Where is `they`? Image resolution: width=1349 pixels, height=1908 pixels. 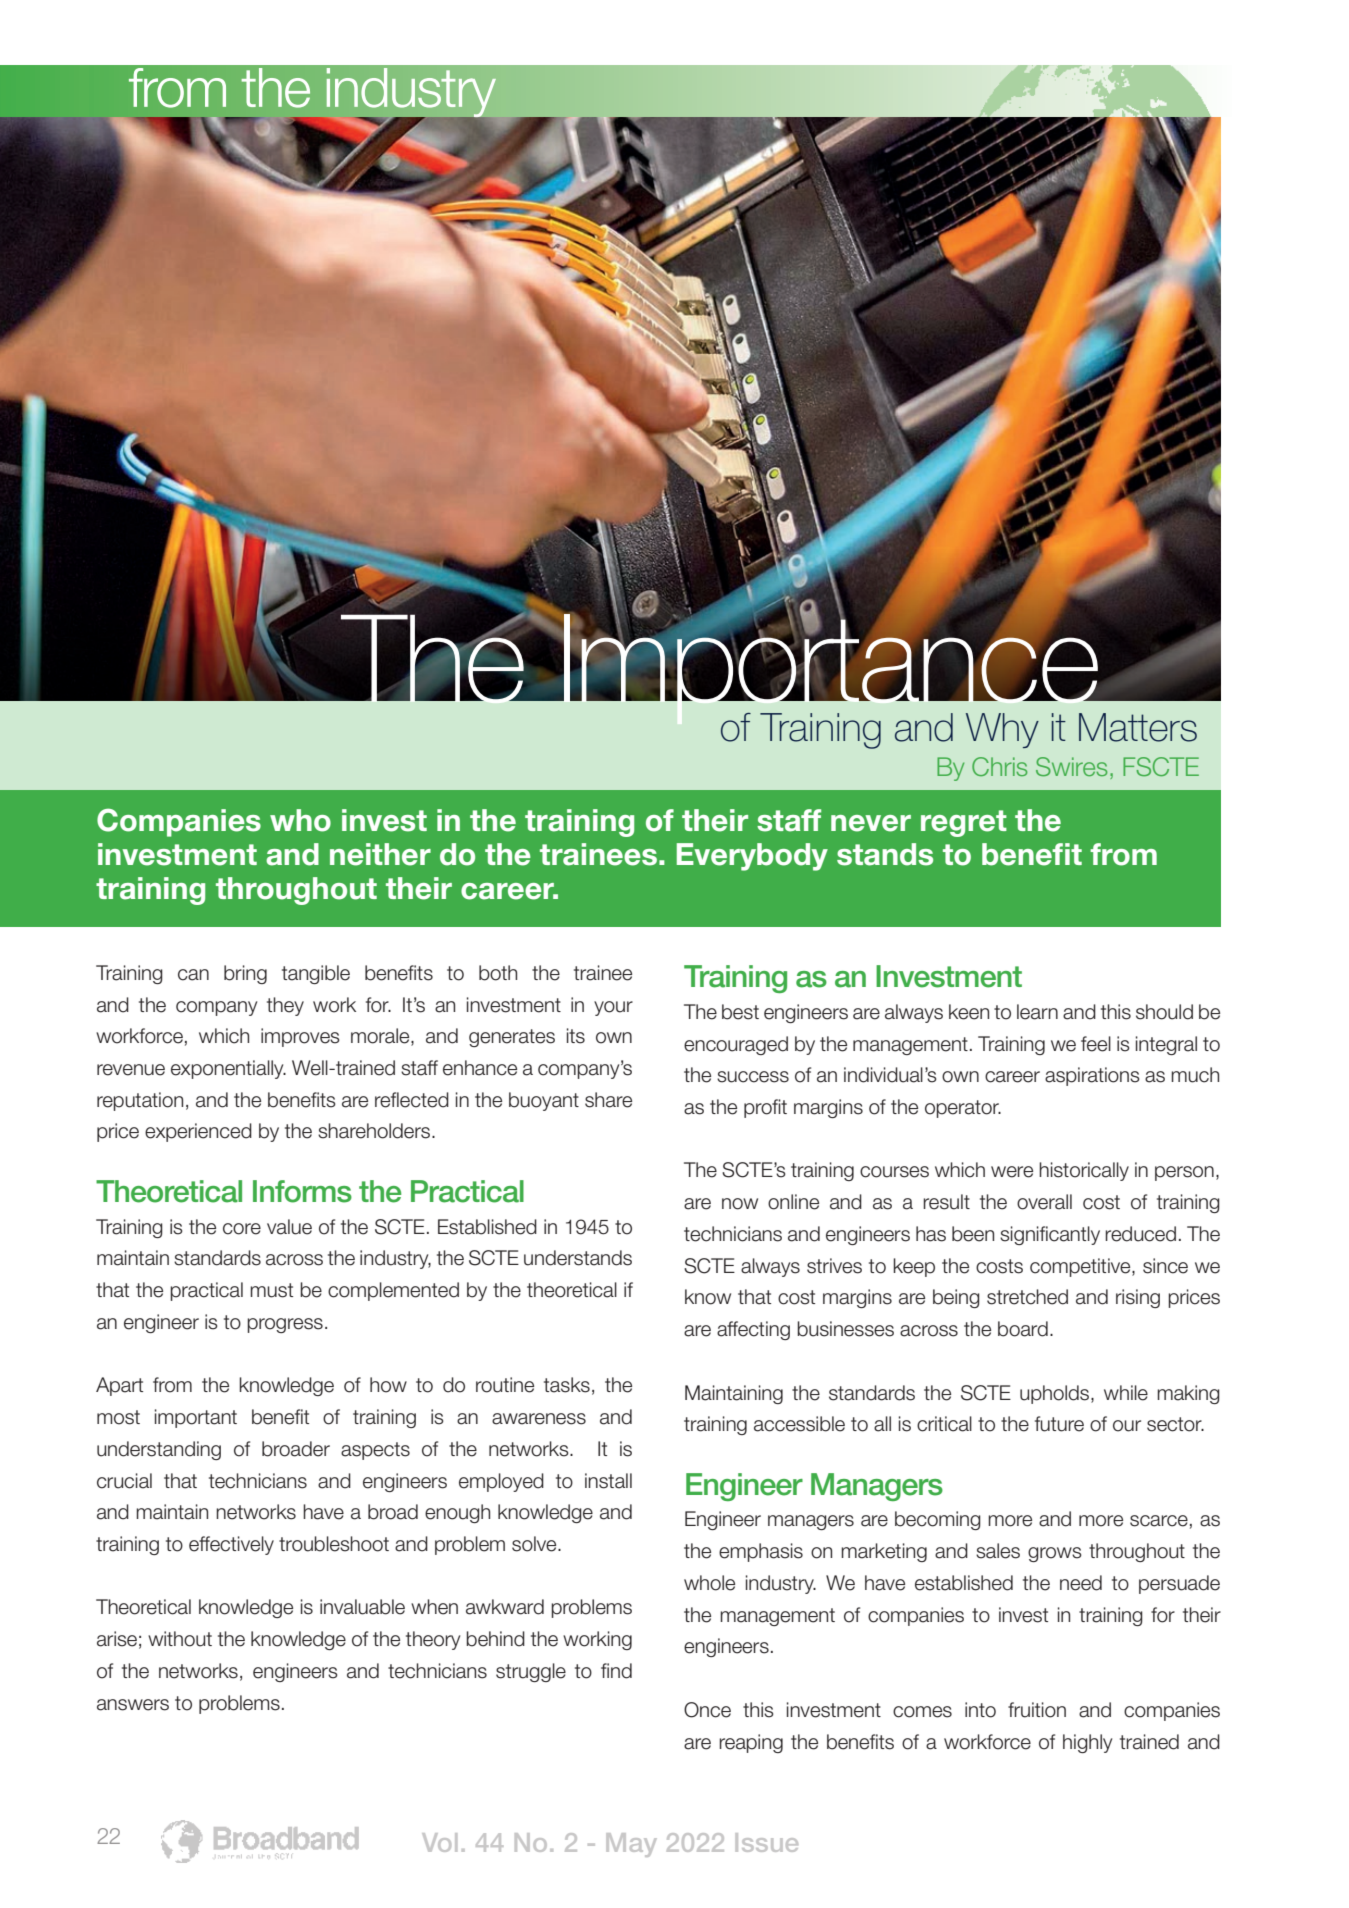 they is located at coordinates (285, 1006).
